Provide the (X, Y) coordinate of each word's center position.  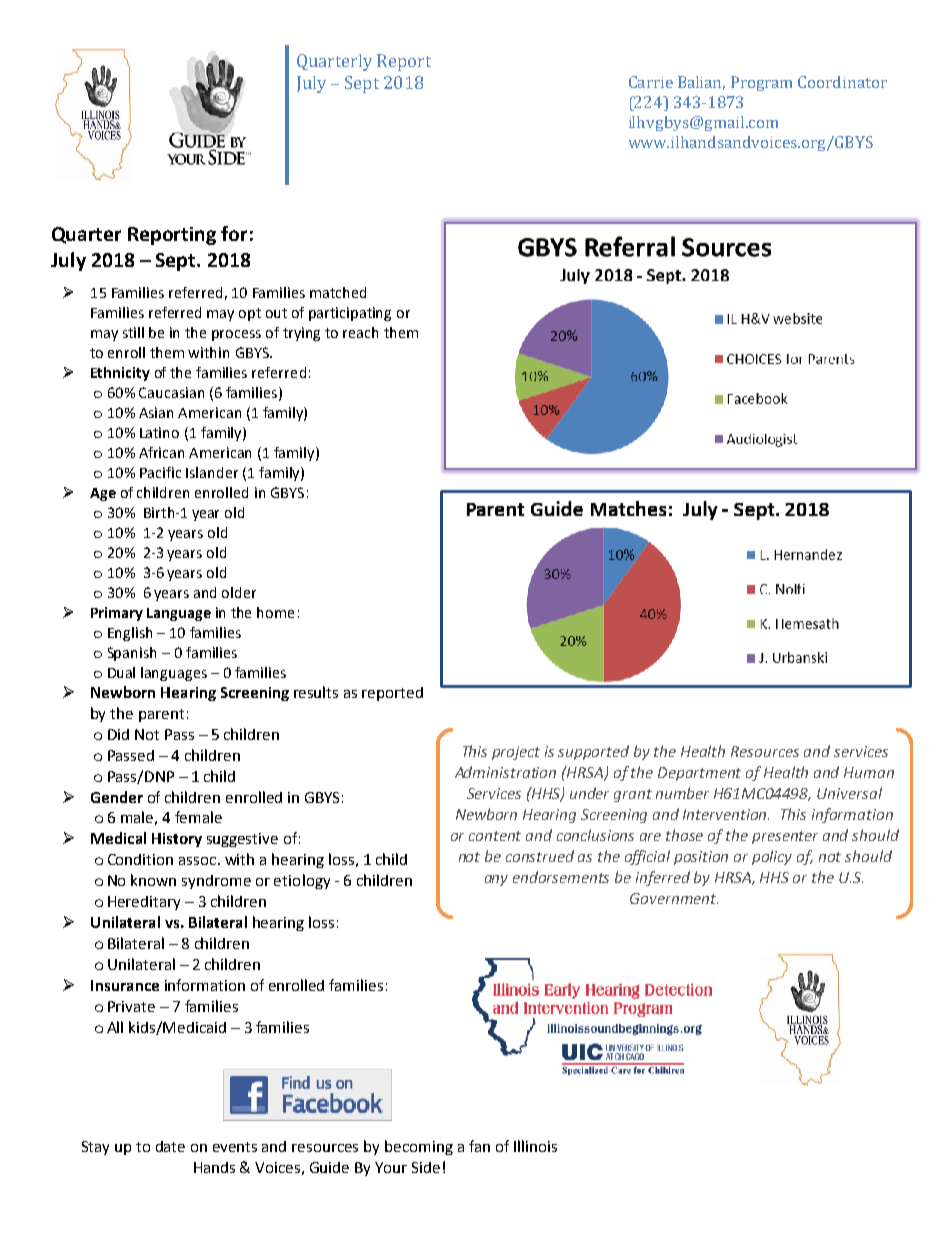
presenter (785, 837)
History (177, 840)
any (496, 880)
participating (350, 314)
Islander (212, 472)
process (236, 335)
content (495, 836)
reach (360, 332)
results (316, 692)
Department (699, 774)
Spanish (132, 654)
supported (593, 752)
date (170, 1146)
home (275, 612)
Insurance (125, 985)
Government (674, 898)
